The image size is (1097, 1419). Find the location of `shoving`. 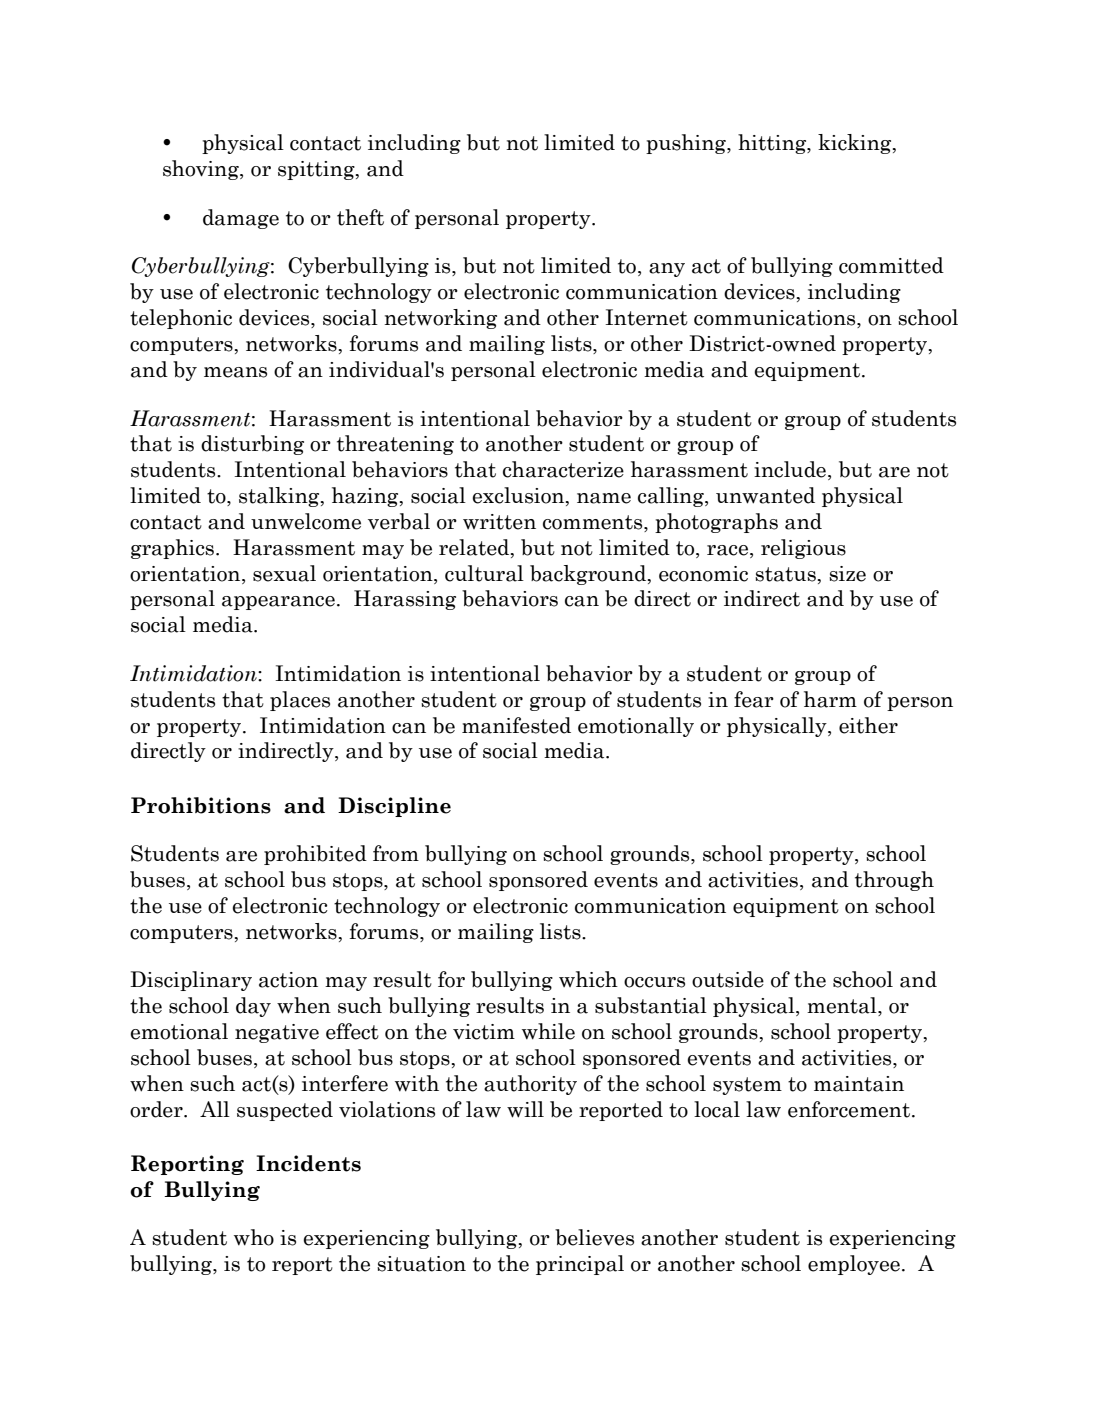

shoving is located at coordinates (202, 170).
